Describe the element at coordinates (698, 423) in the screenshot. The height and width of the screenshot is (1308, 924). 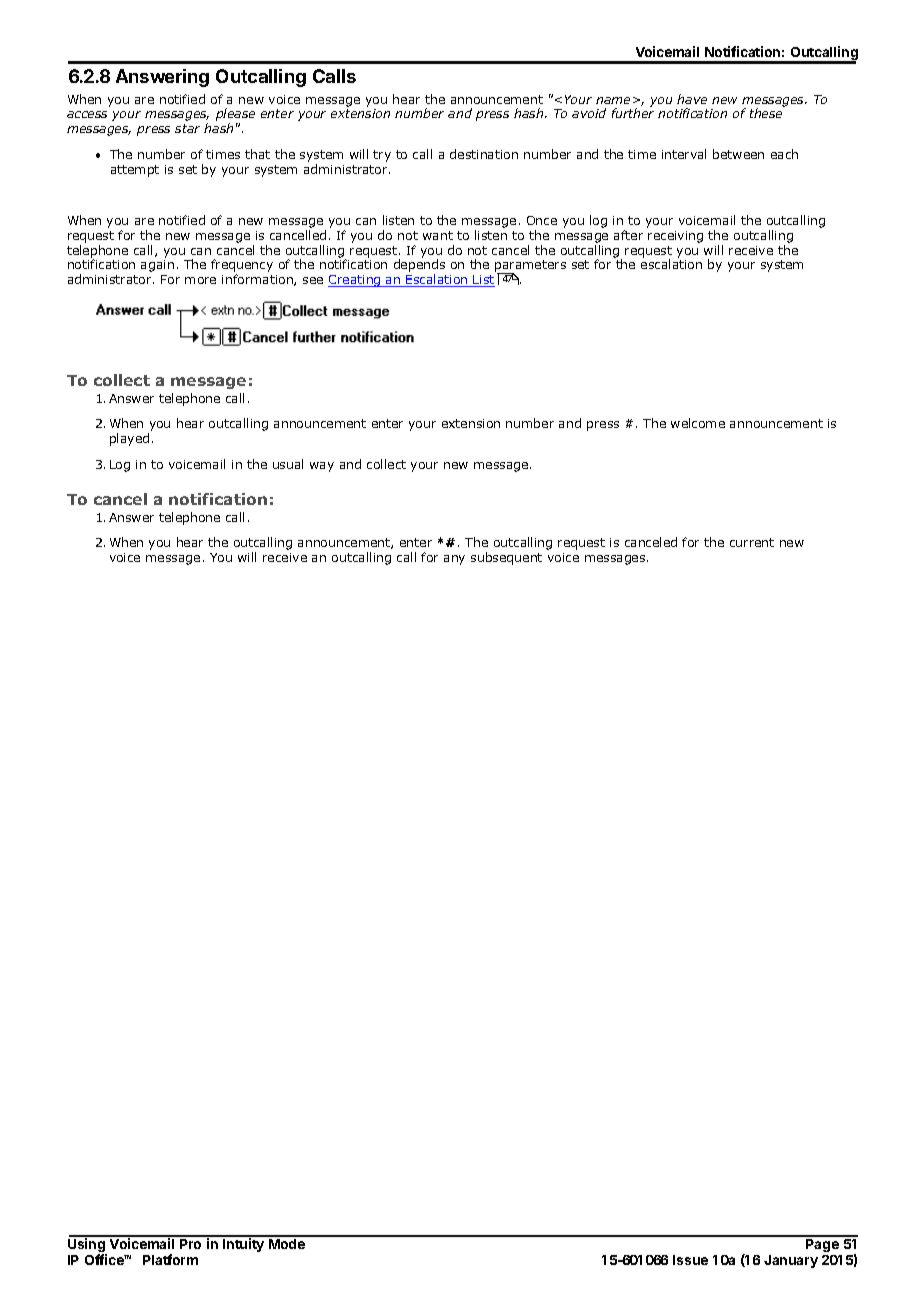
I see `welcome` at that location.
